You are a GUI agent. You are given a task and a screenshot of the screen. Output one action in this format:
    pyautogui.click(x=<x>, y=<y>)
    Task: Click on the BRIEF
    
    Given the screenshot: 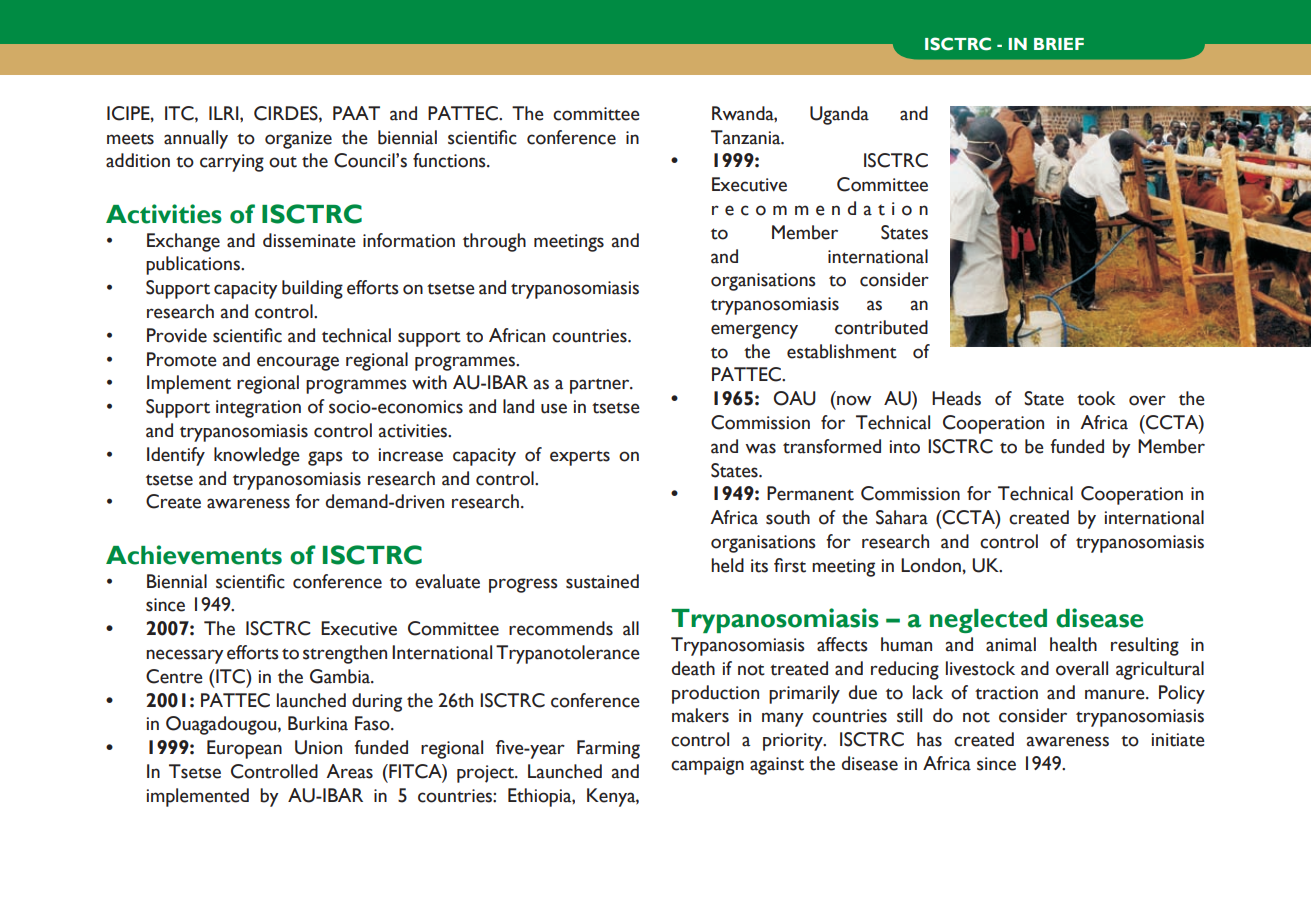 What is the action you would take?
    pyautogui.click(x=1059, y=44)
